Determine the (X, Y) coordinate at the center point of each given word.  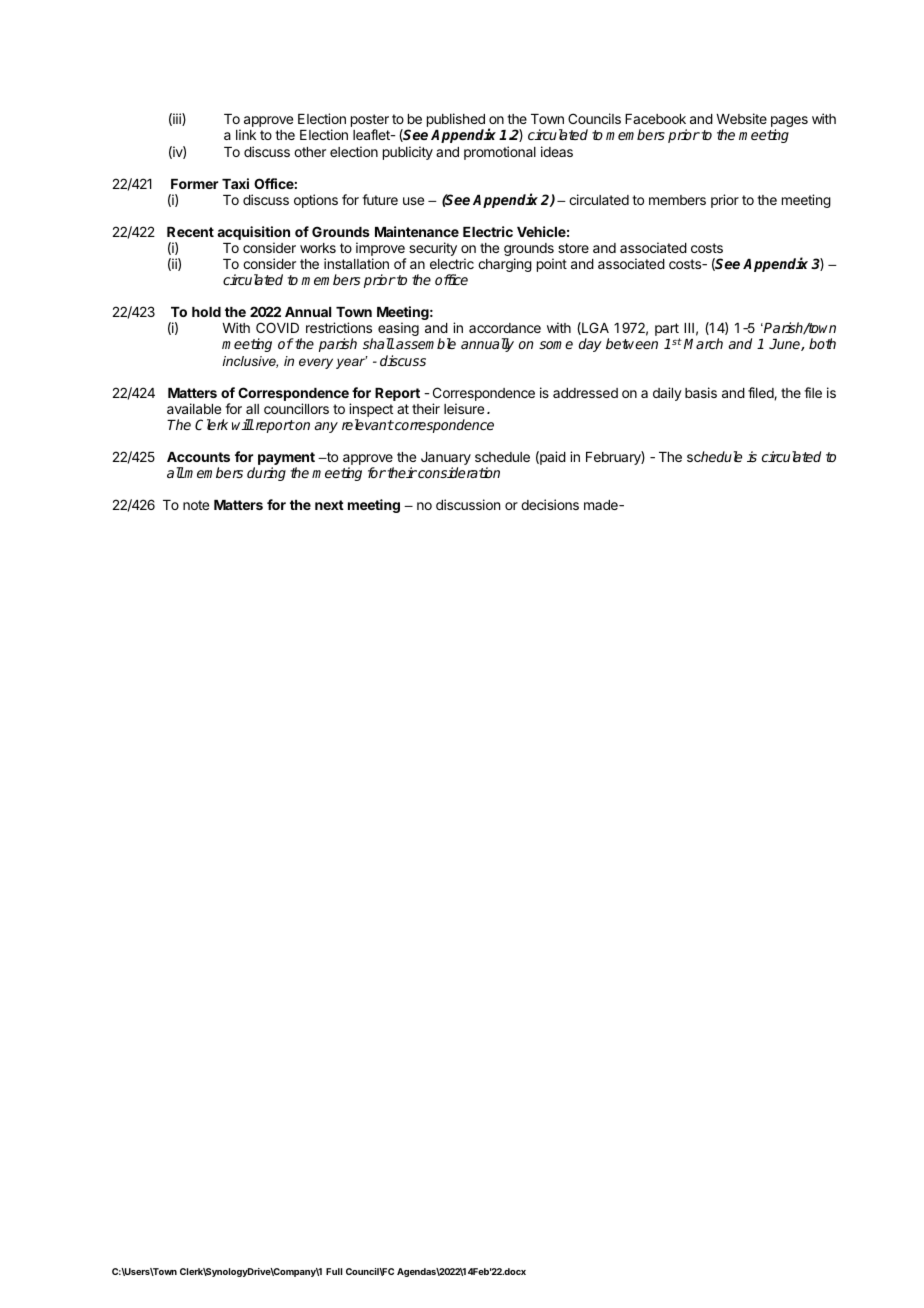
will (243, 424)
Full (334, 1271)
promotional (500, 153)
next (329, 505)
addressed (585, 393)
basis (701, 392)
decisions (550, 504)
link (246, 134)
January (446, 460)
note (196, 505)
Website (741, 118)
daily (667, 394)
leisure (464, 408)
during (266, 474)
